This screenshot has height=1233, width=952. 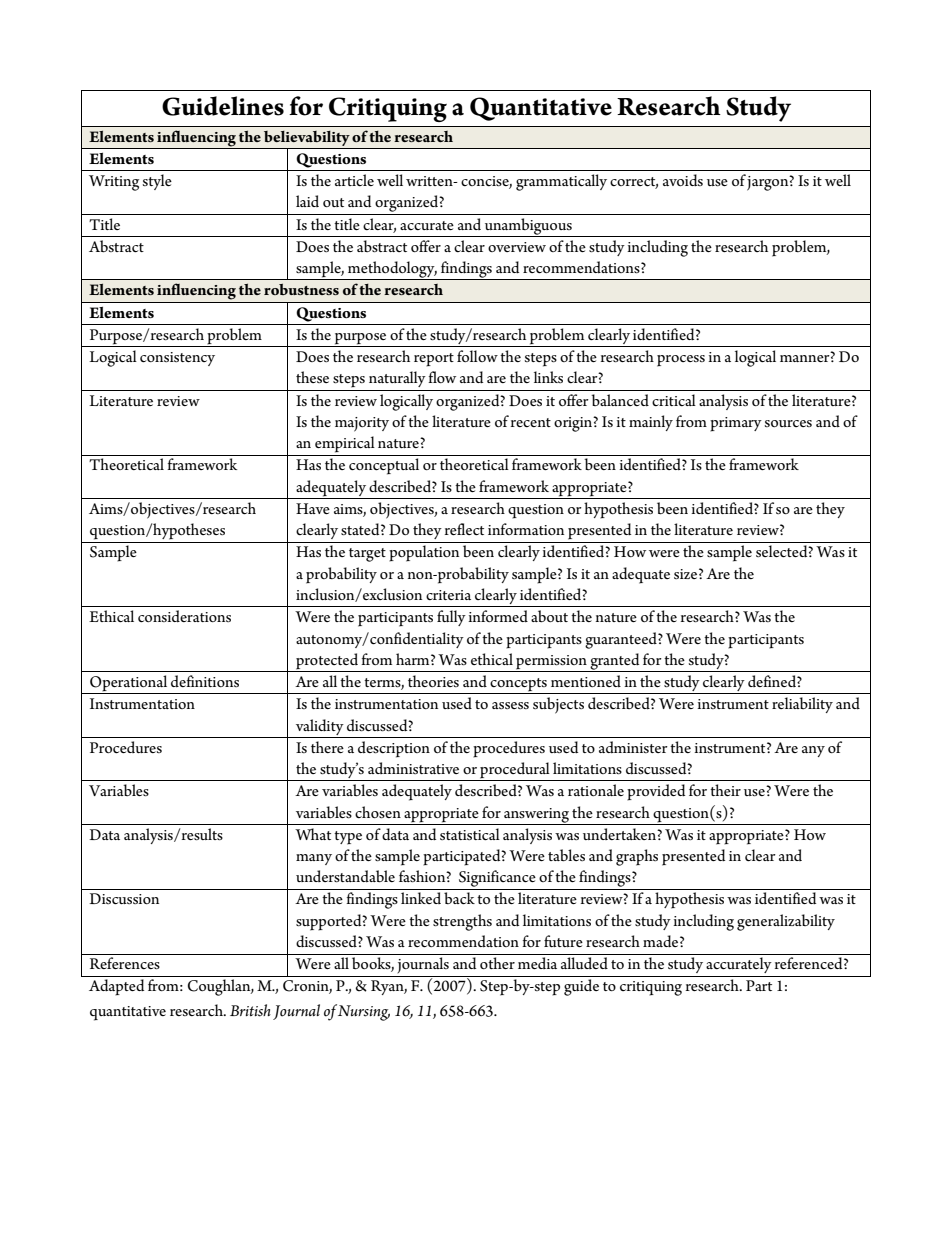 What do you see at coordinates (725, 790) in the screenshot?
I see `their` at bounding box center [725, 790].
